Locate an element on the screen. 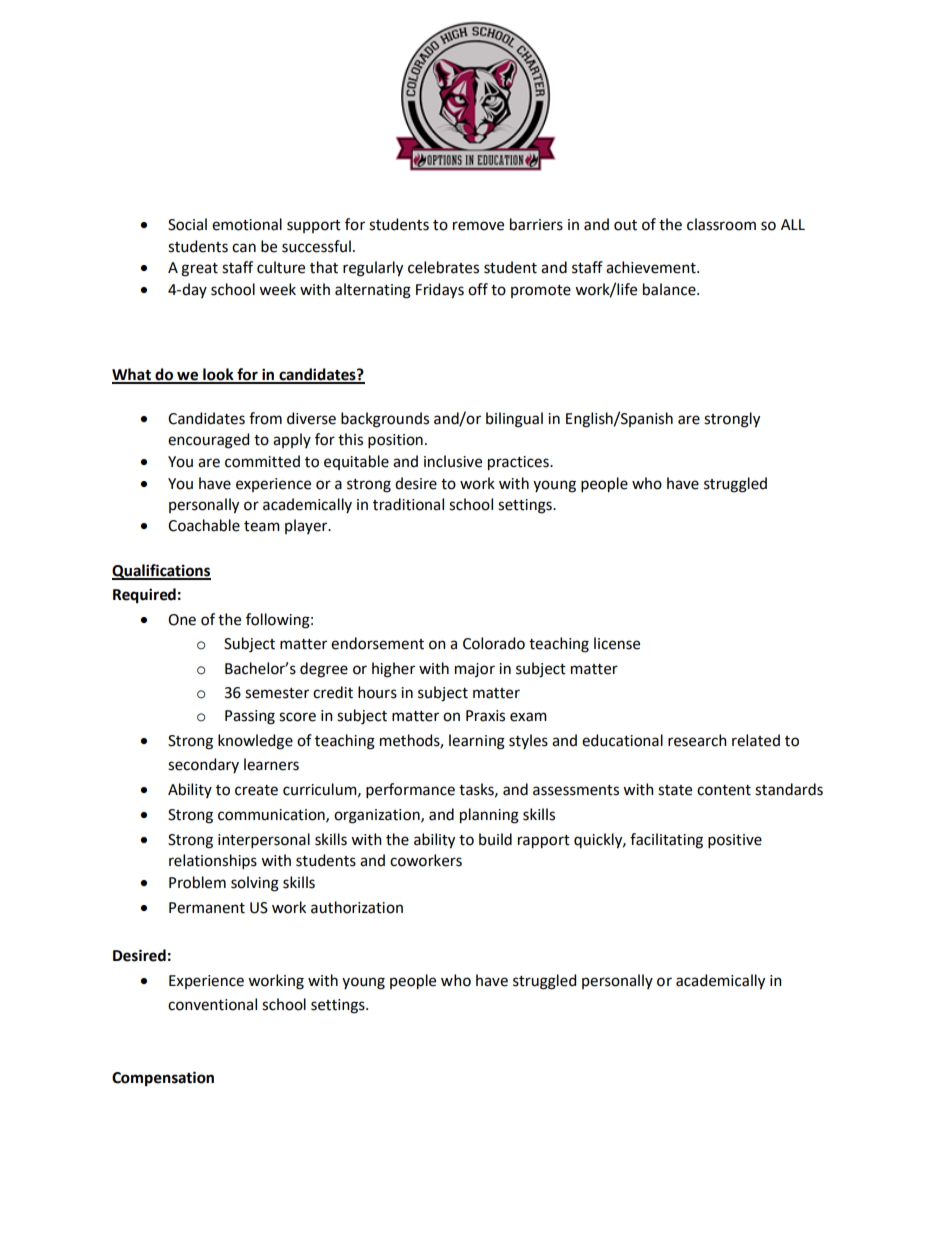 This screenshot has width=952, height=1233. Compensation is located at coordinates (163, 1079).
